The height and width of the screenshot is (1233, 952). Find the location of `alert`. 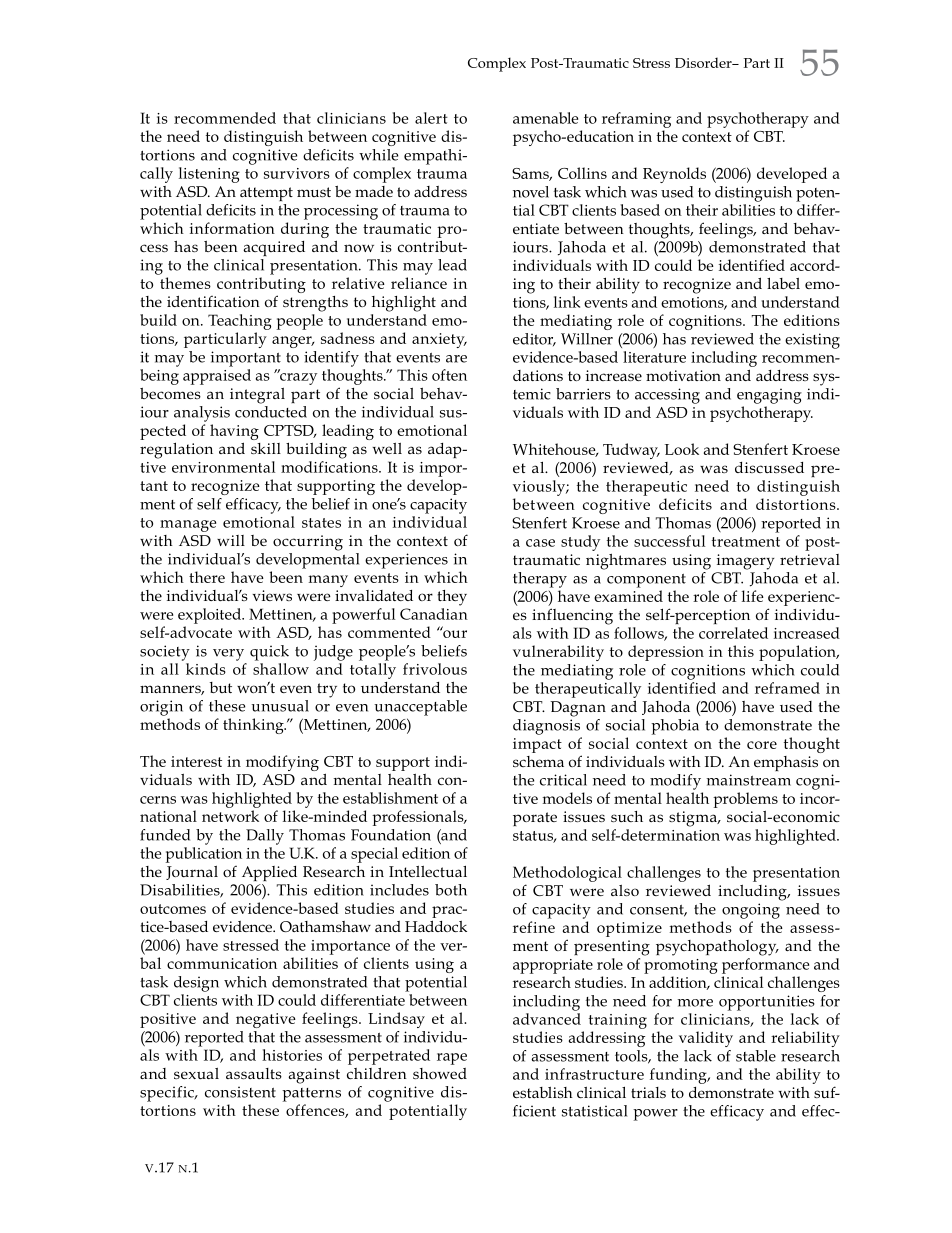

alert is located at coordinates (431, 118).
